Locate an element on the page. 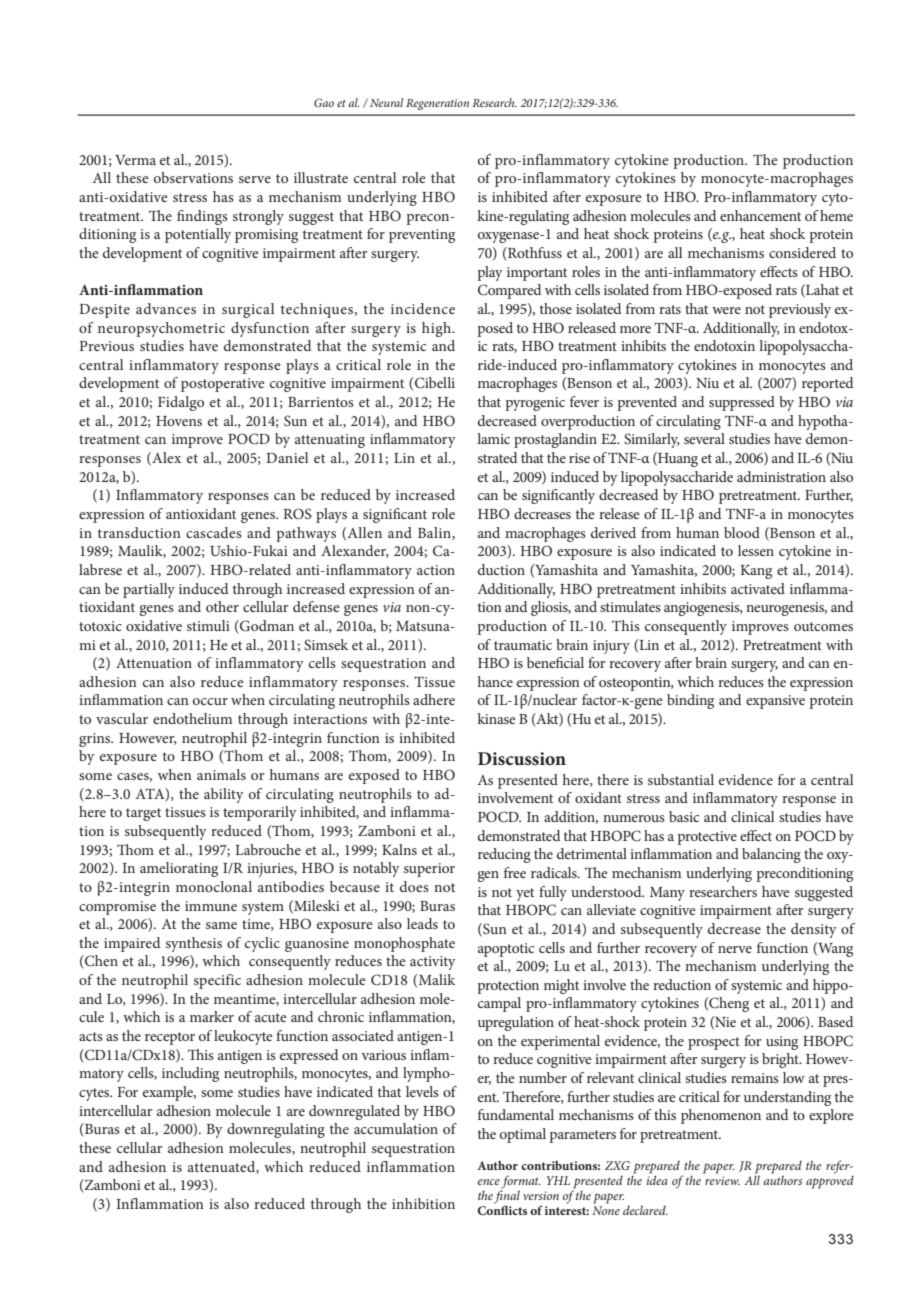 This document has width=924, height=1308. example is located at coordinates (169, 1093).
